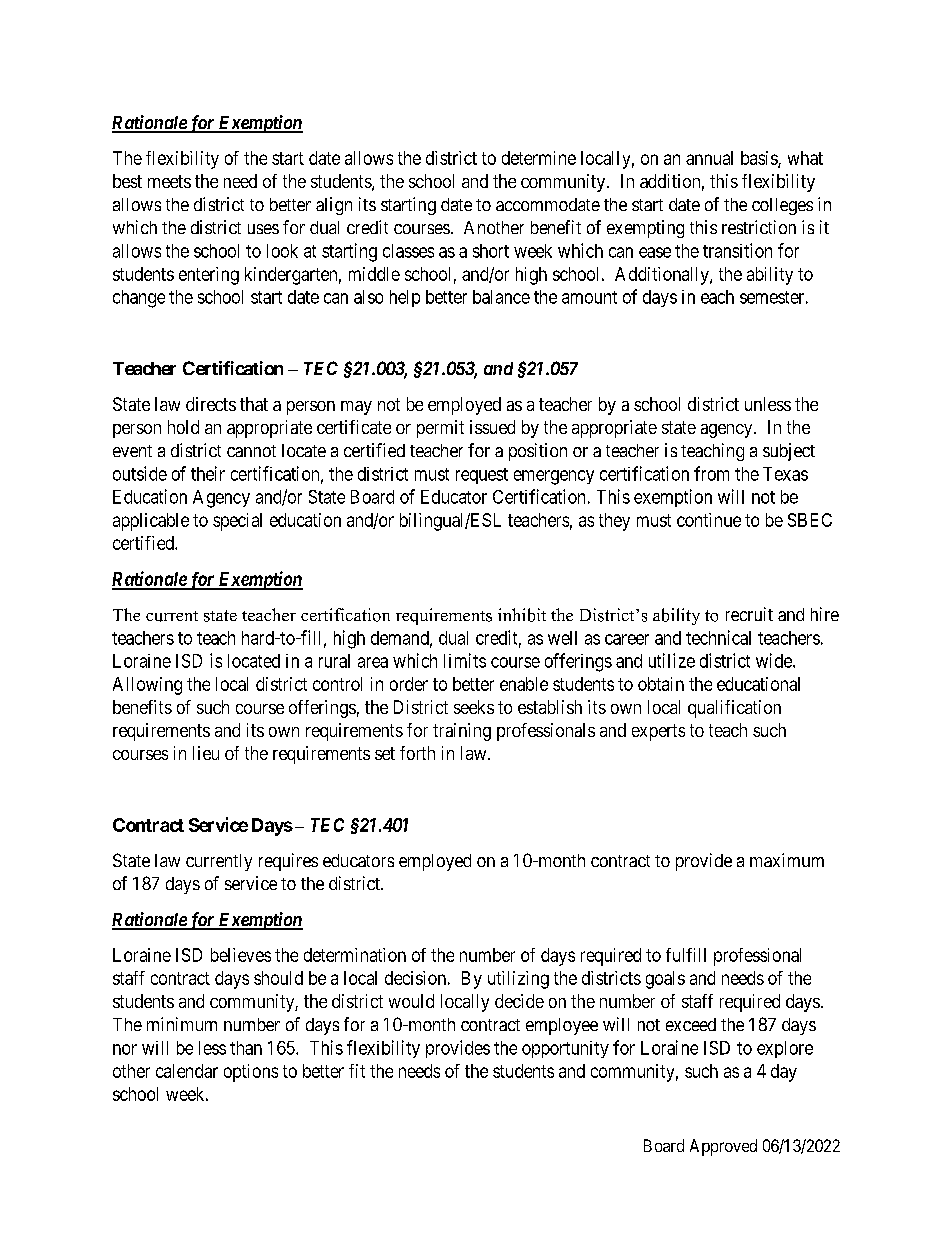  Describe the element at coordinates (206, 753) in the screenshot. I see `lieu` at that location.
